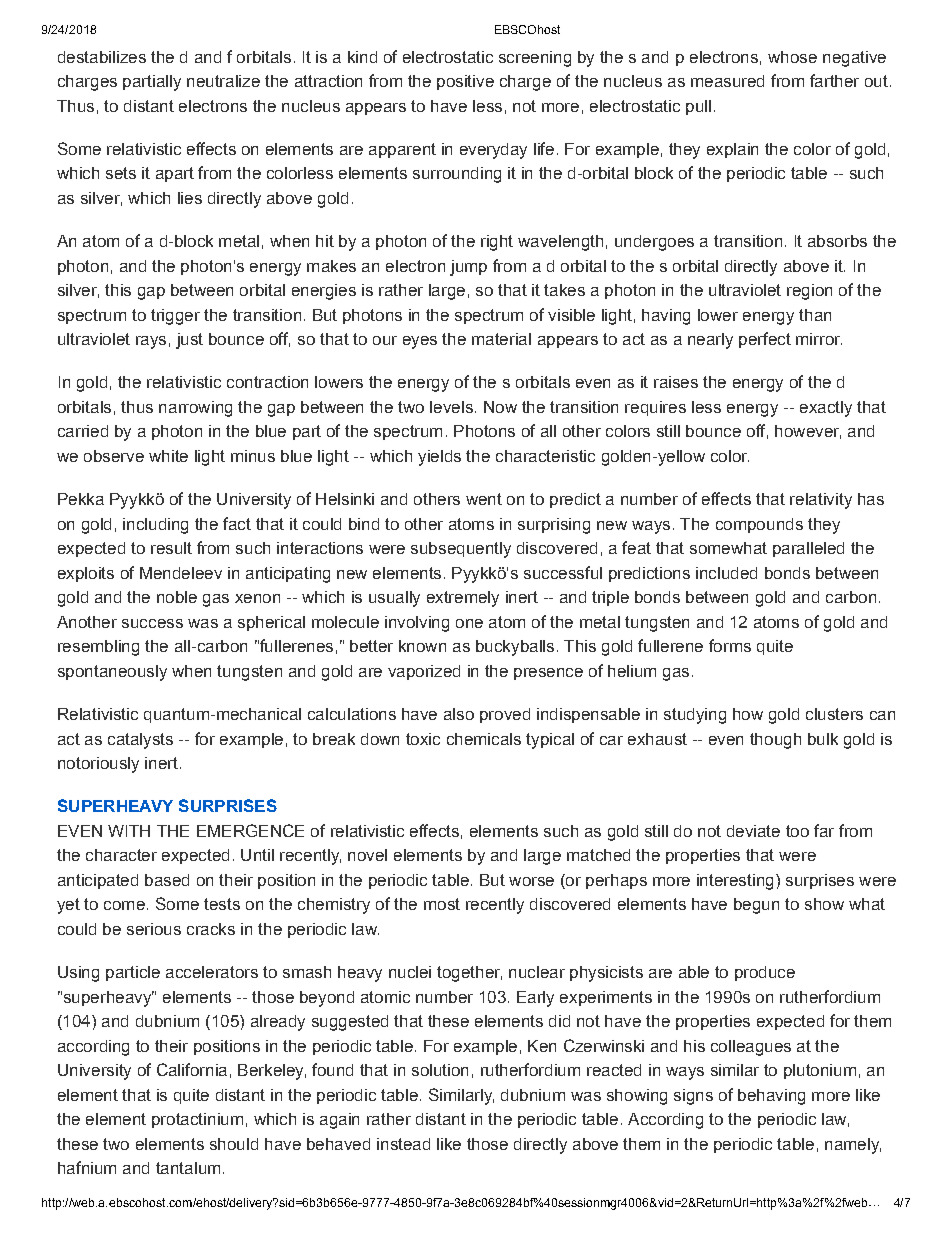  Describe the element at coordinates (223, 81) in the screenshot. I see `neutralize` at that location.
